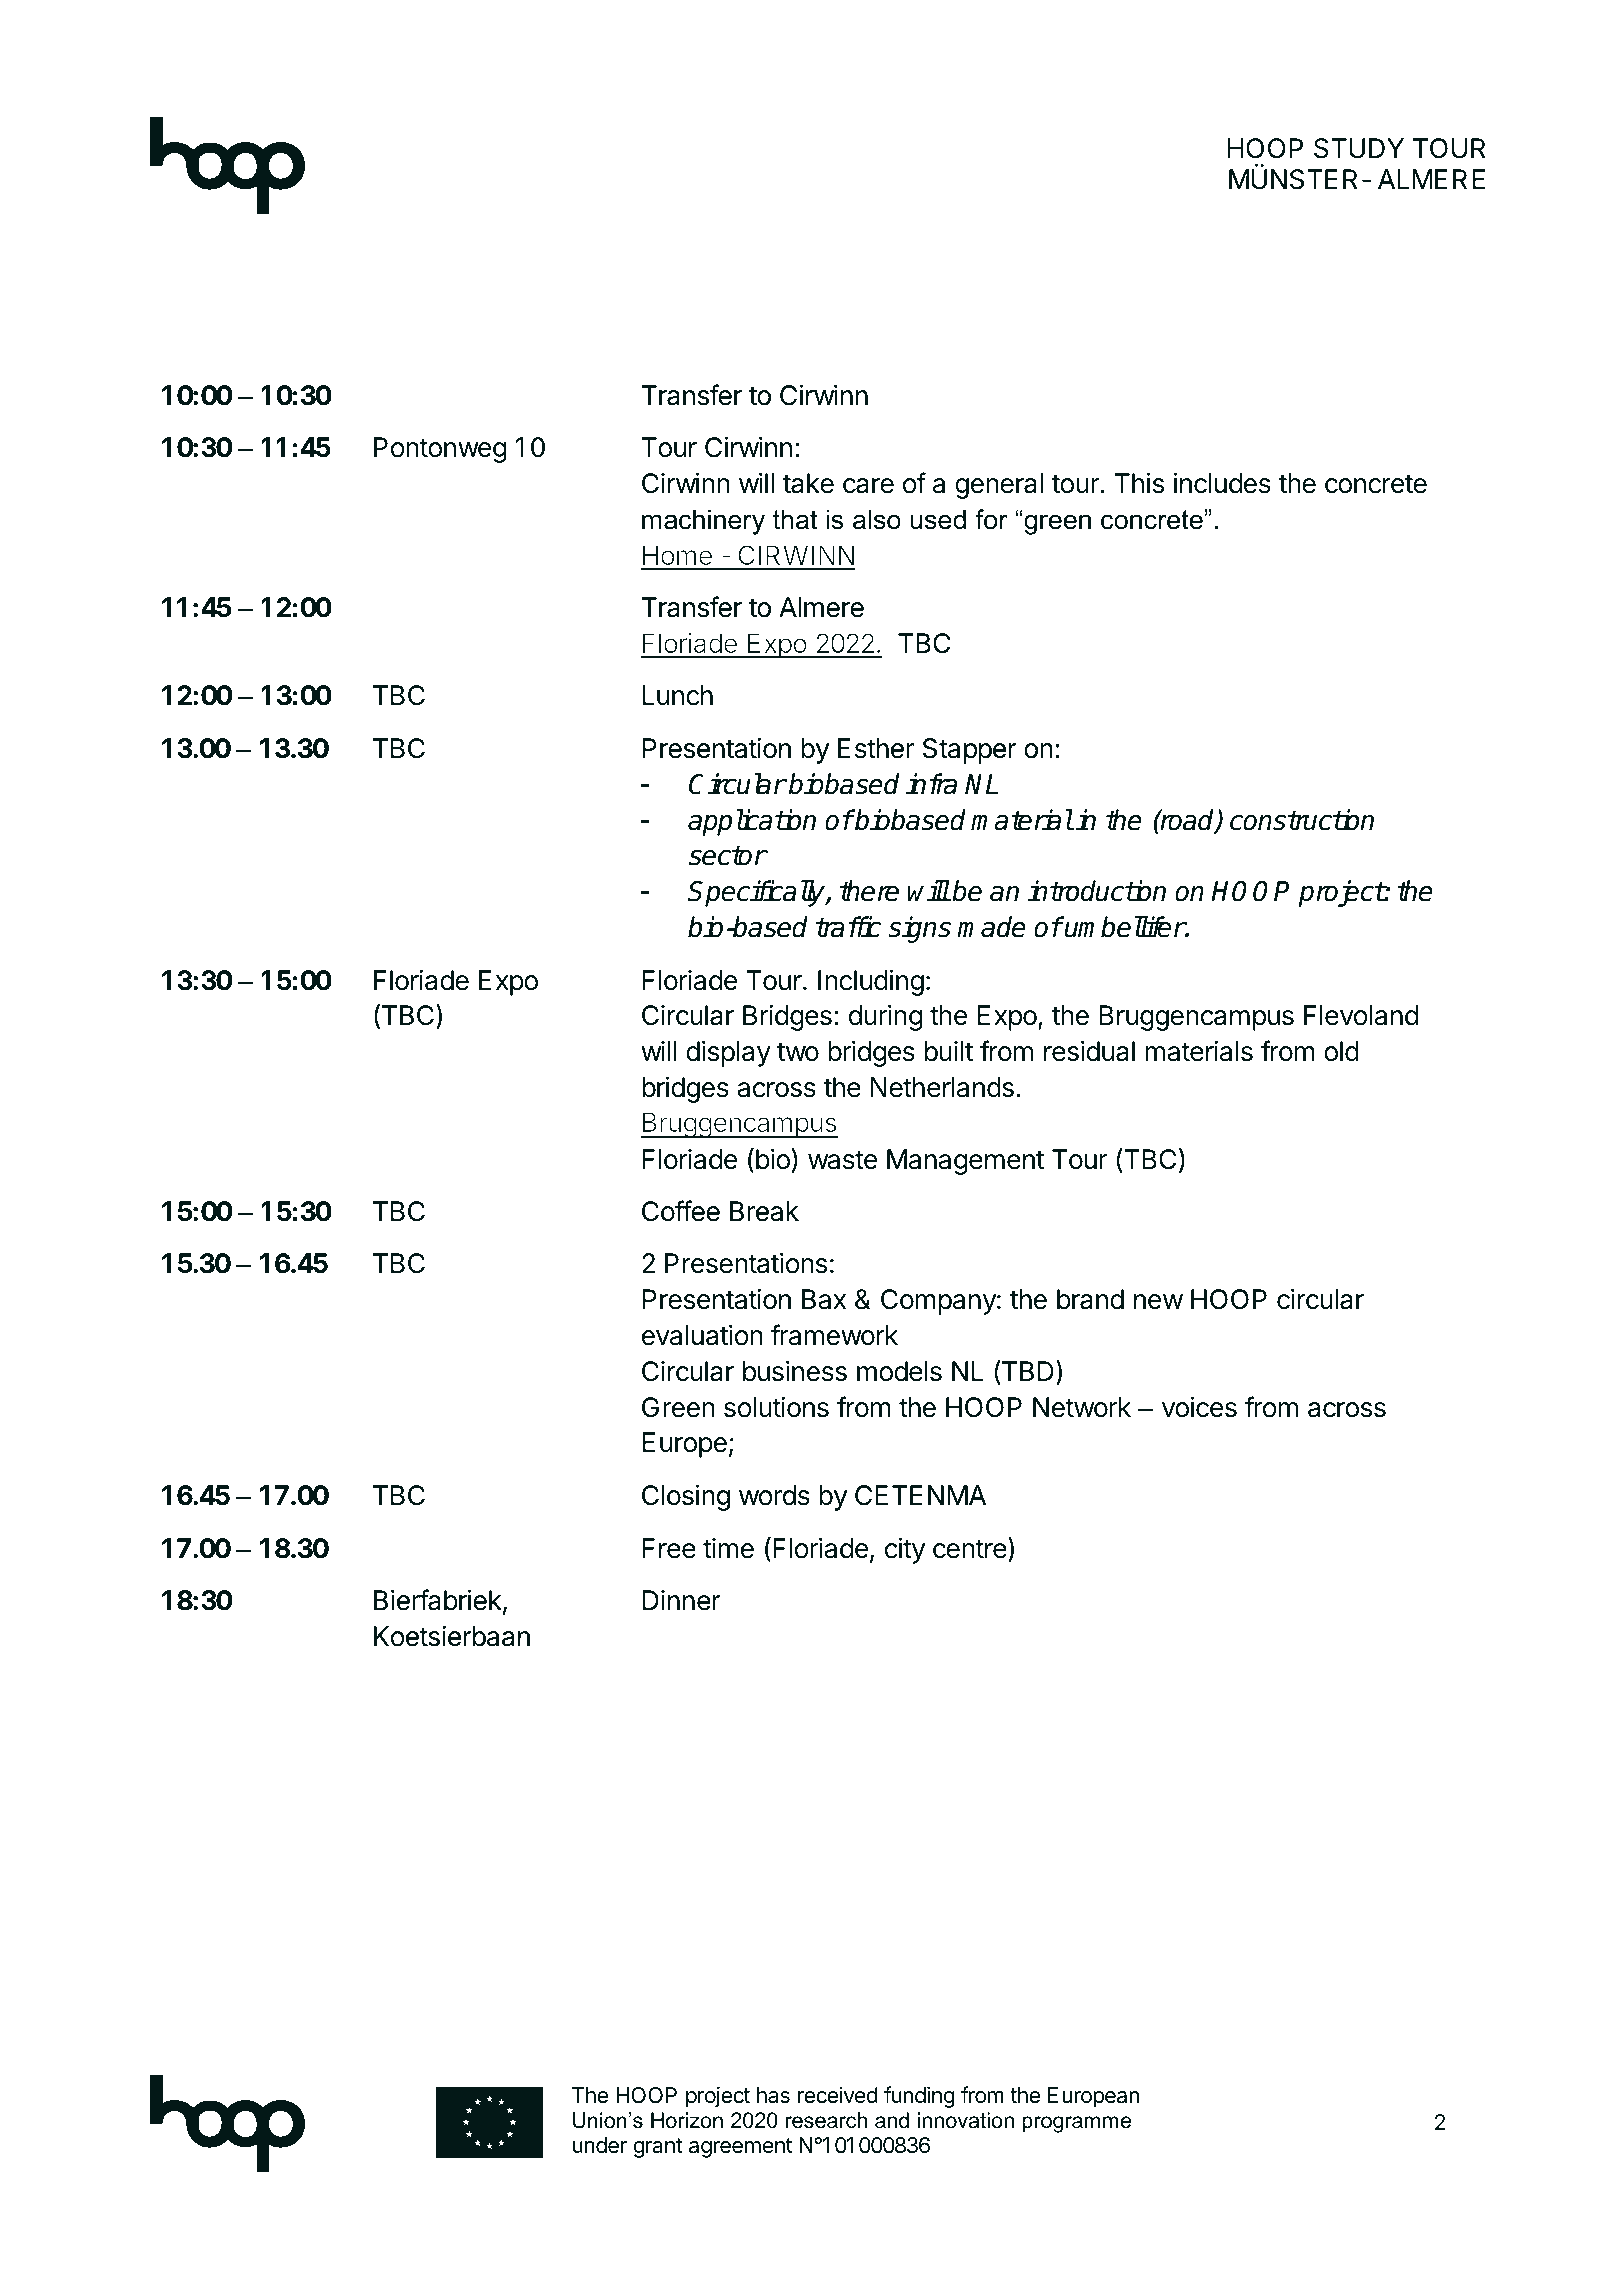 This screenshot has height=2278, width=1611. What do you see at coordinates (1076, 2124) in the screenshot?
I see `programme` at bounding box center [1076, 2124].
